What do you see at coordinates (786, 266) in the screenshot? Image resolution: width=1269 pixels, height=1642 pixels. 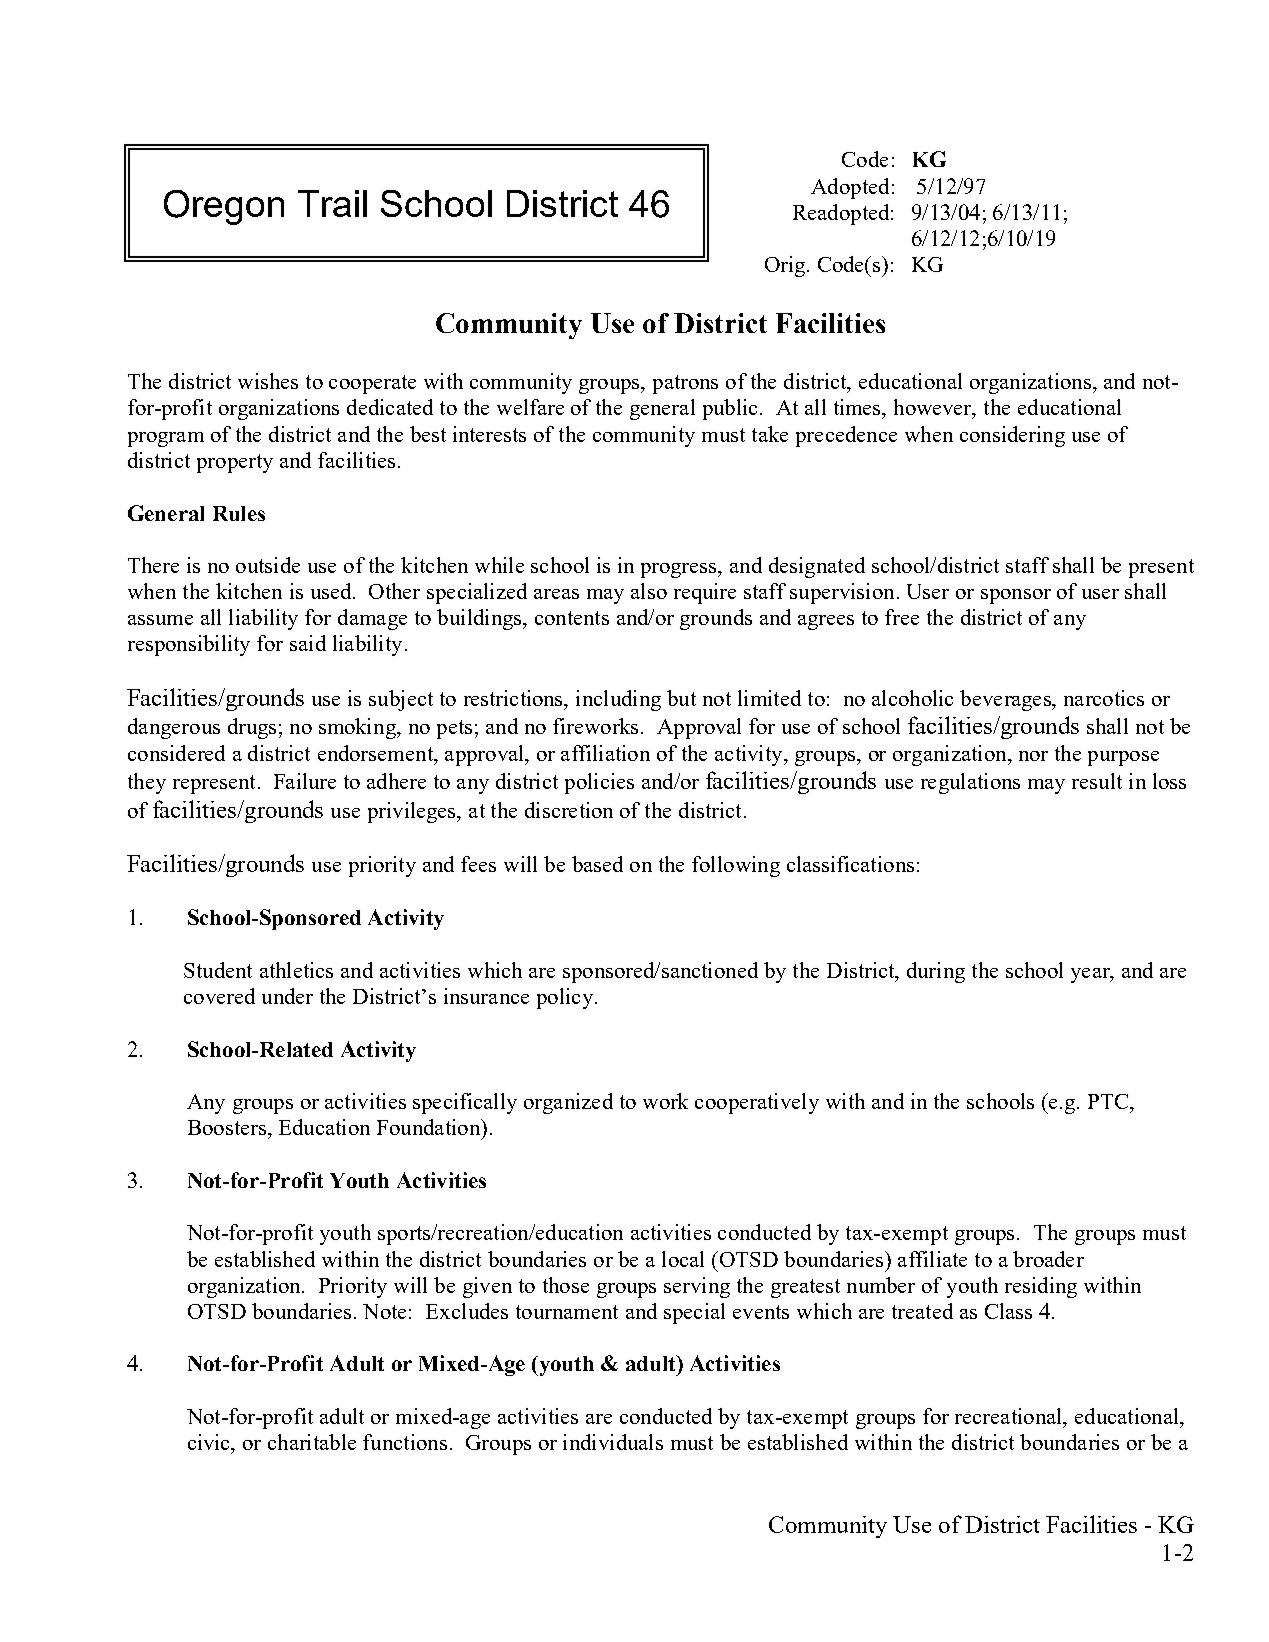 I see `Orig` at bounding box center [786, 266].
